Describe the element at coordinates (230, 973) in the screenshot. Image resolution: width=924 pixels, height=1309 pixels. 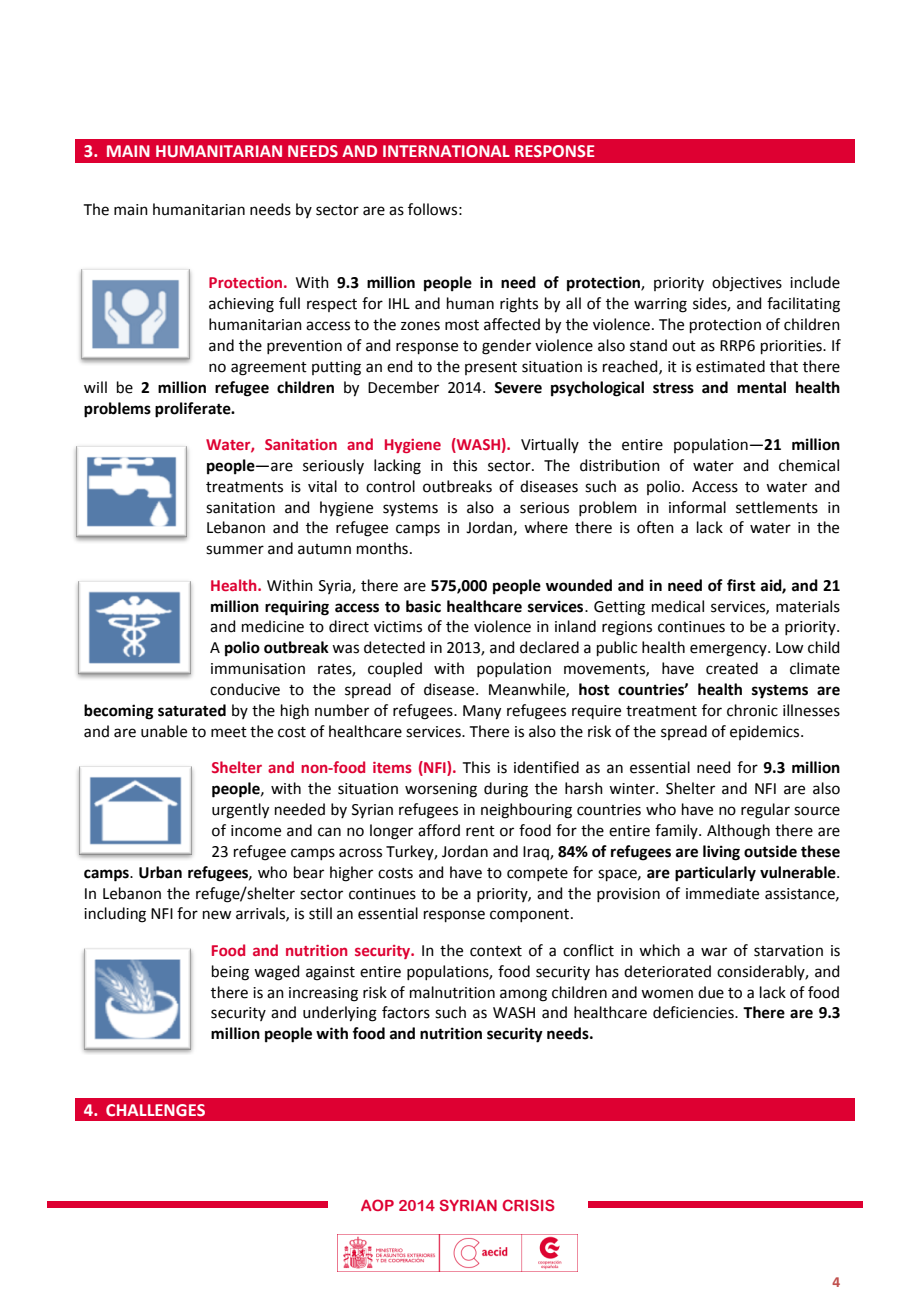
I see `being` at that location.
